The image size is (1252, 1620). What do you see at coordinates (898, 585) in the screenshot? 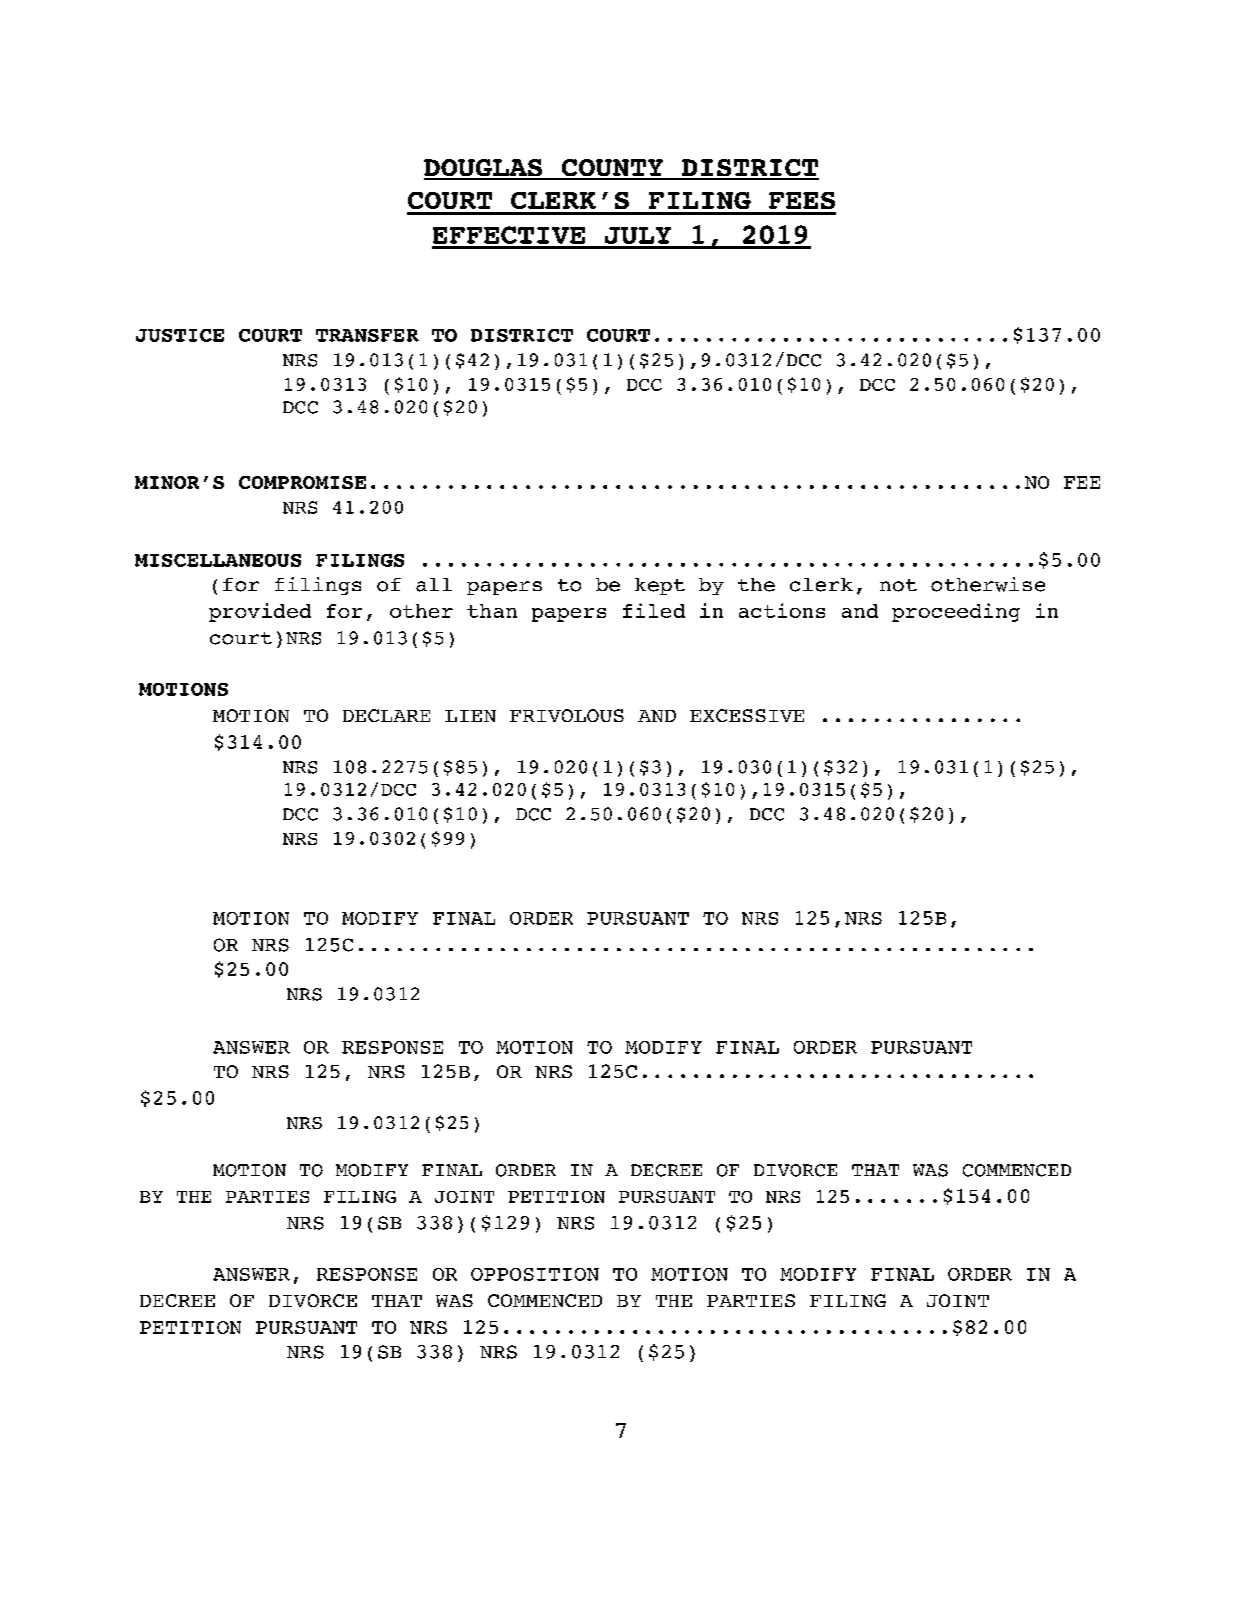
I see `not` at bounding box center [898, 585].
